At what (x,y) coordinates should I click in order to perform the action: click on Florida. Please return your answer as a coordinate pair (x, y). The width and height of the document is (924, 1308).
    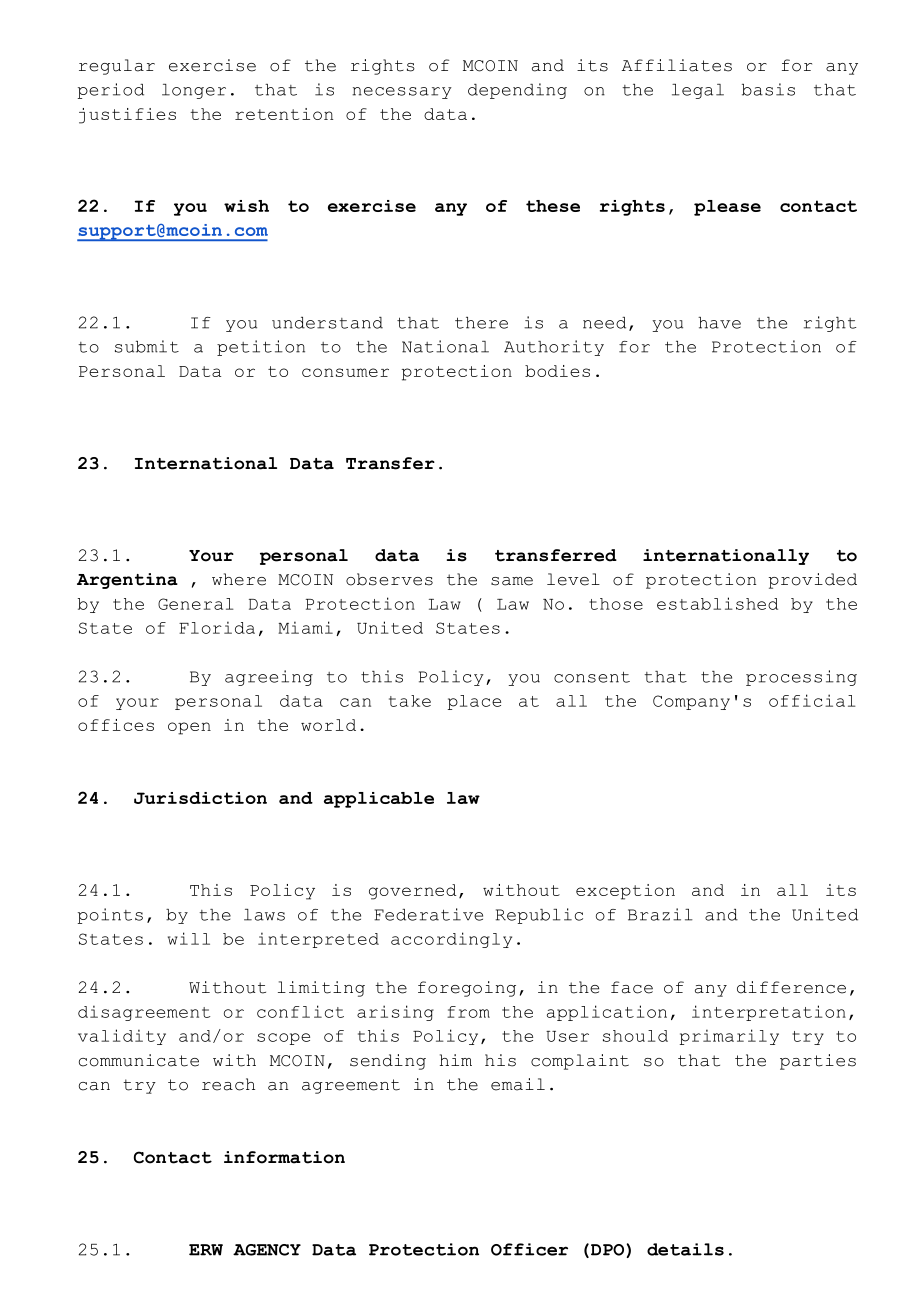
    Looking at the image, I should click on (217, 627).
